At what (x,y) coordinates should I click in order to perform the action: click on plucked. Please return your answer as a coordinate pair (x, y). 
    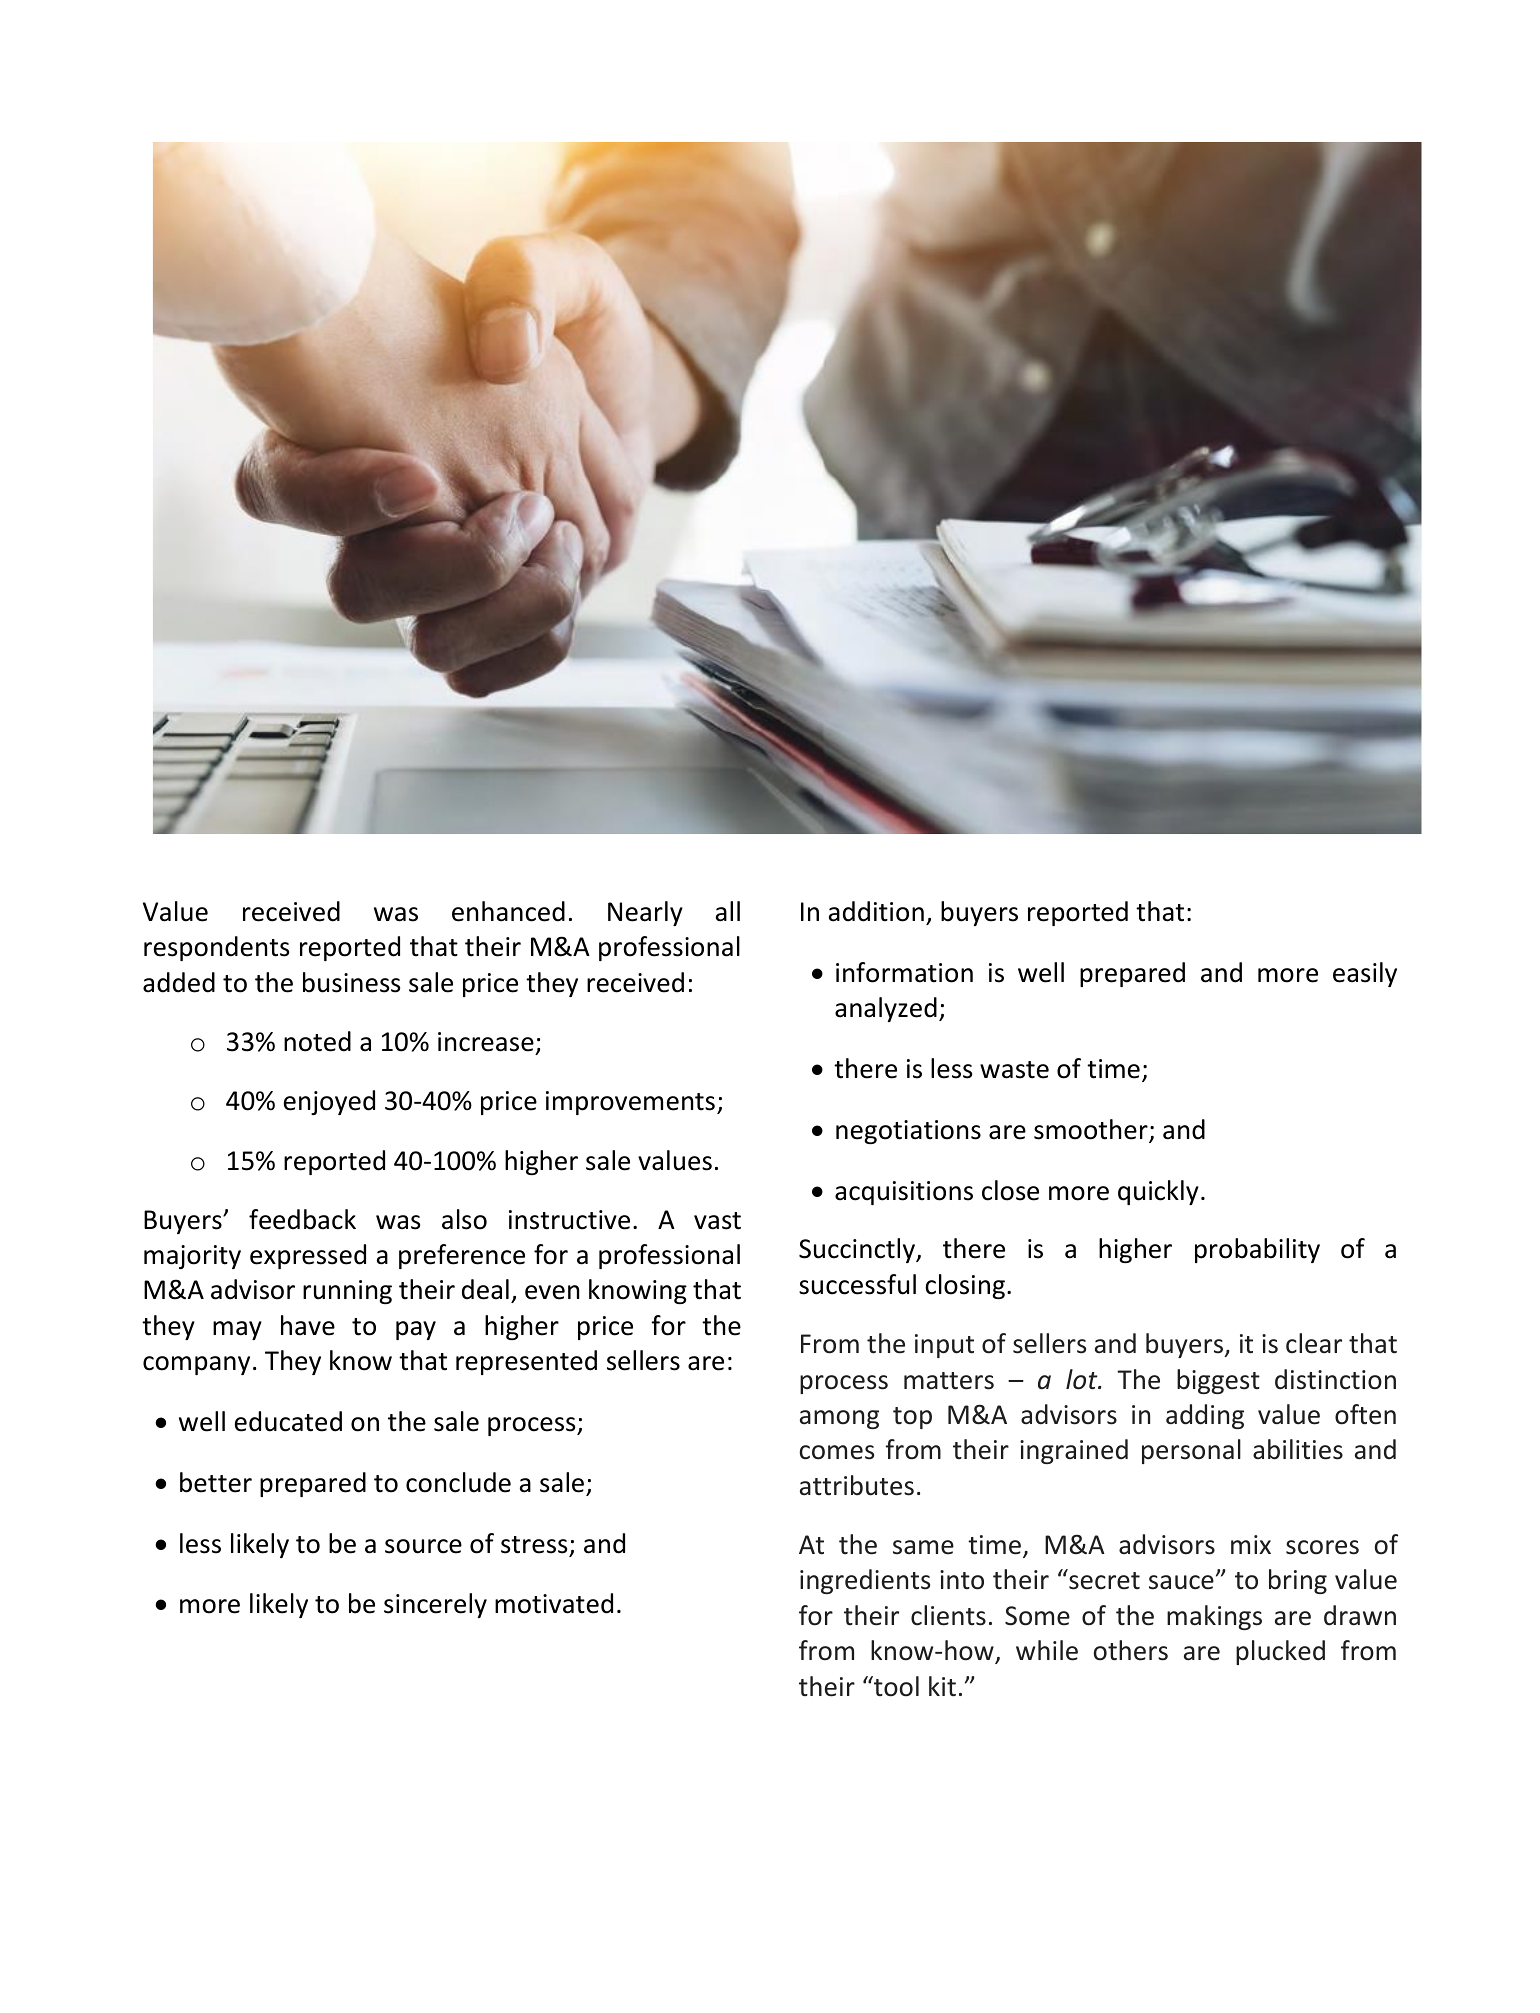
    Looking at the image, I should click on (1280, 1652).
